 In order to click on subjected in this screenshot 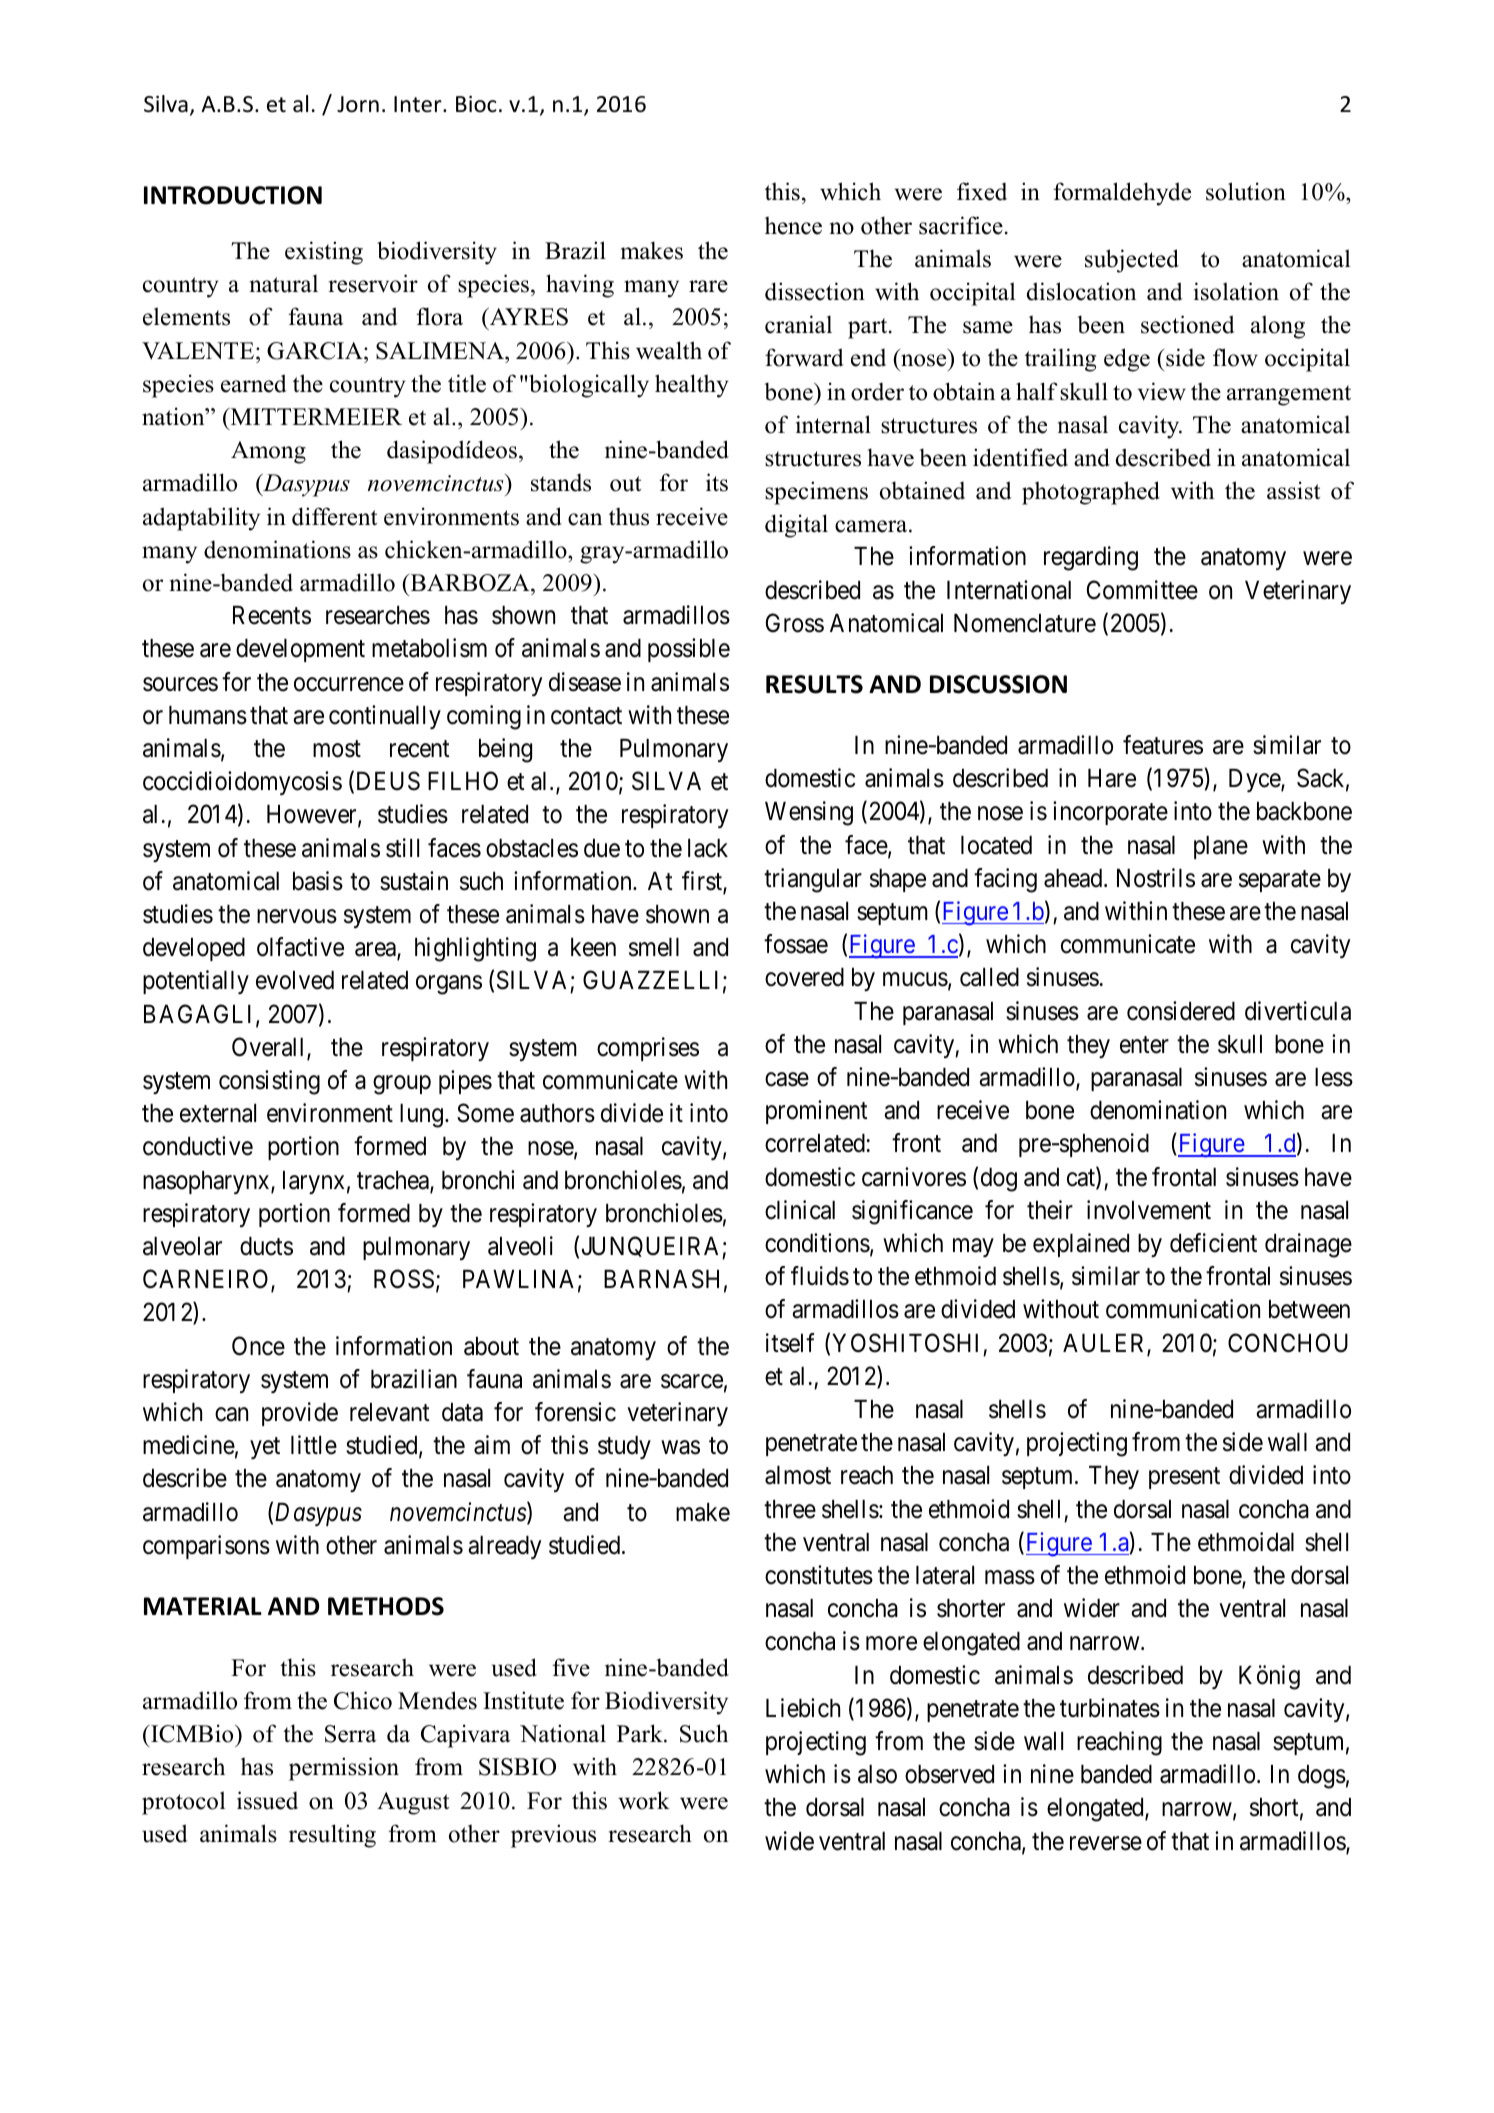, I will do `click(1132, 261)`.
